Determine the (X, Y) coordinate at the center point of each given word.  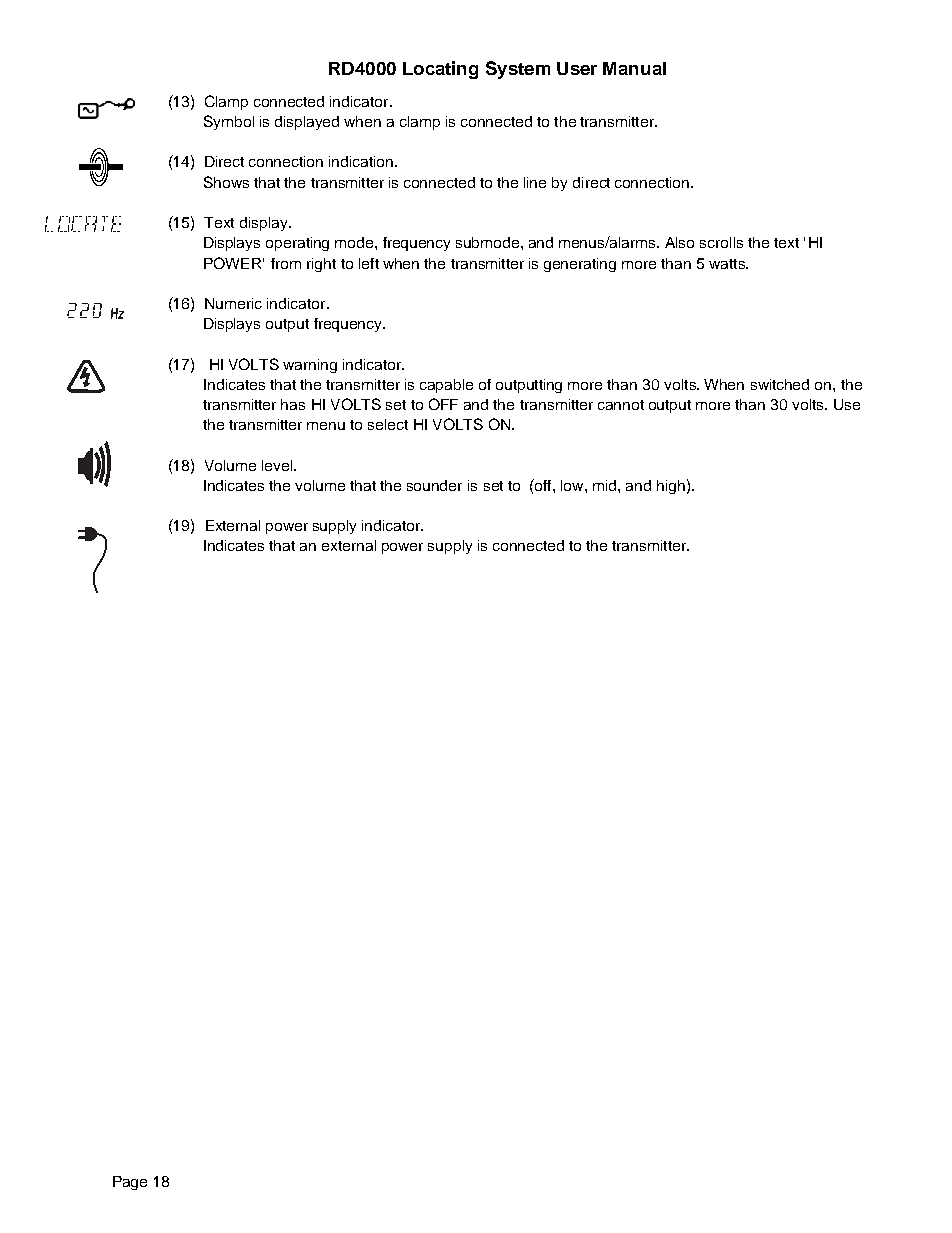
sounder (434, 485)
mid (606, 485)
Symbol (229, 122)
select (388, 424)
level (278, 465)
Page (130, 1183)
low (573, 485)
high (671, 487)
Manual (634, 68)
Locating (440, 70)
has (293, 404)
